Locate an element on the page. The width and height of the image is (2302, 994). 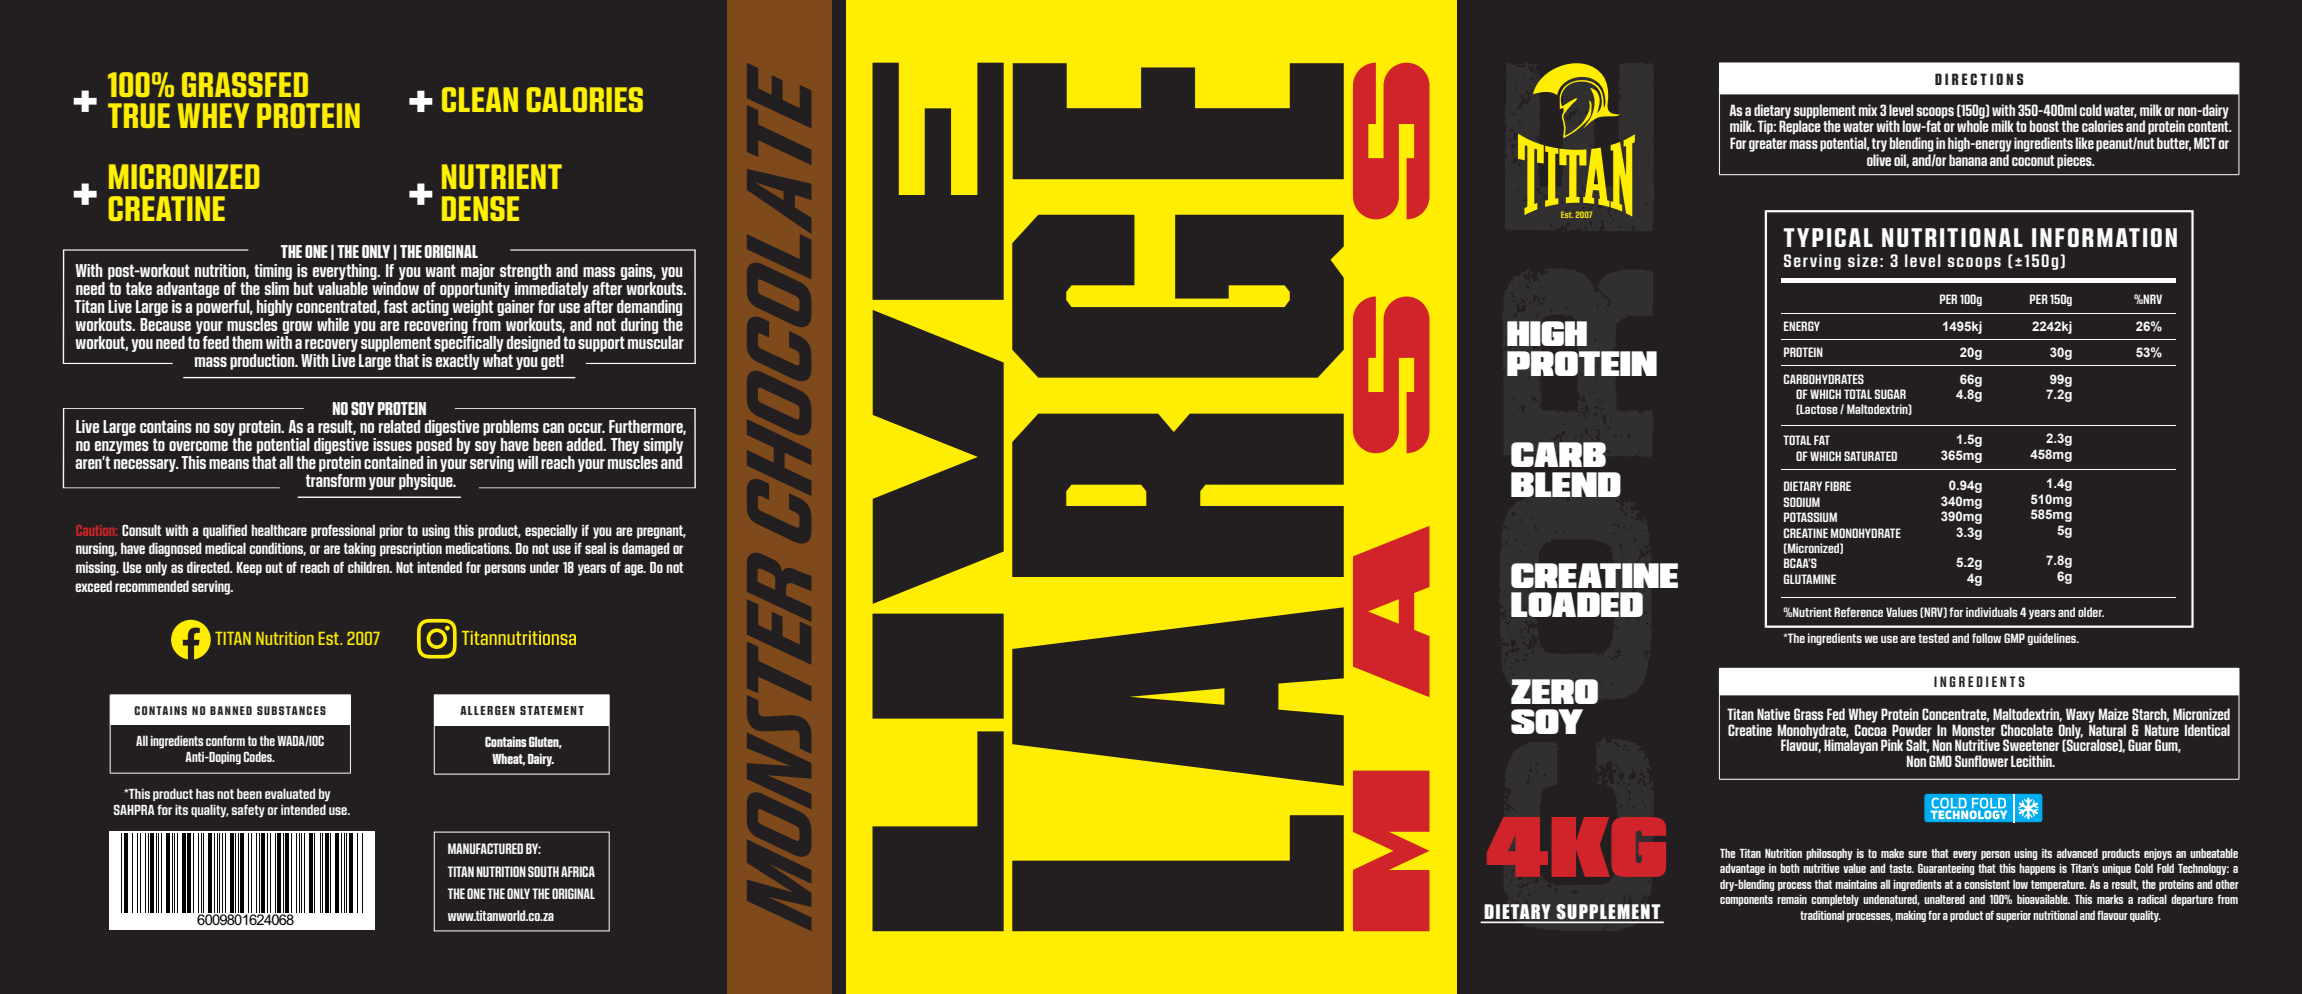
greater is located at coordinates (1768, 145).
